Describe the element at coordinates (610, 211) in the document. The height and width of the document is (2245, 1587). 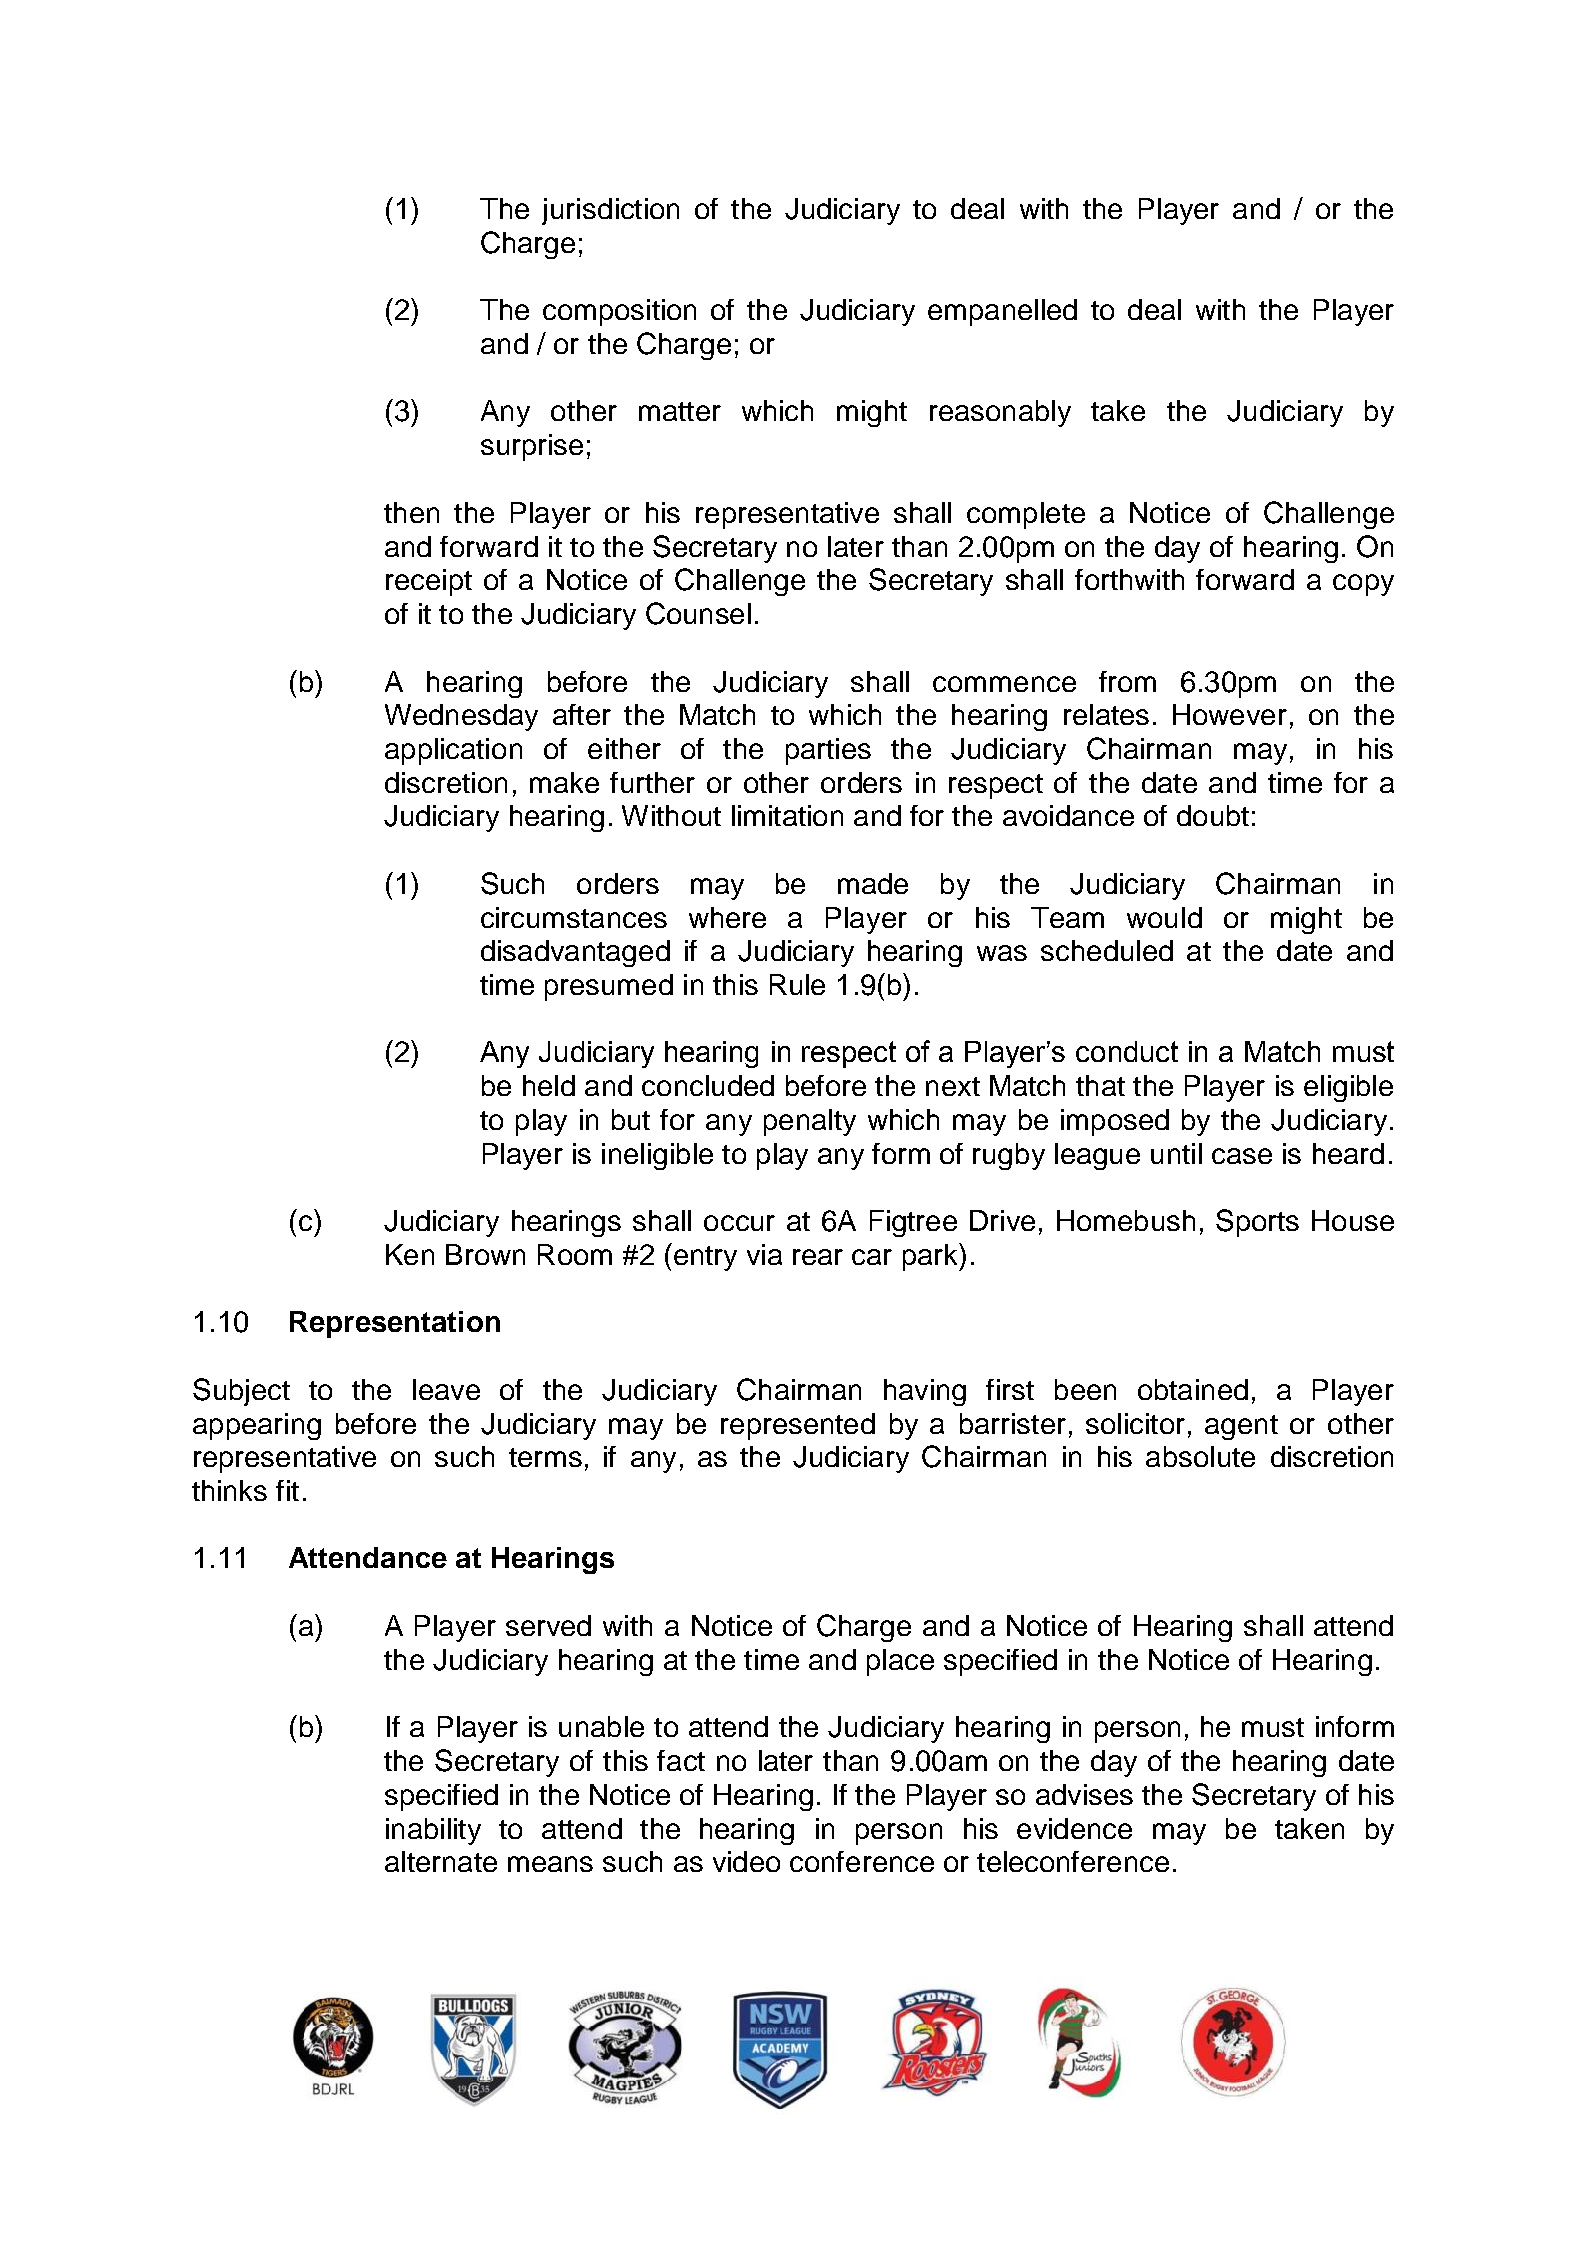
I see `jurisdiction` at that location.
